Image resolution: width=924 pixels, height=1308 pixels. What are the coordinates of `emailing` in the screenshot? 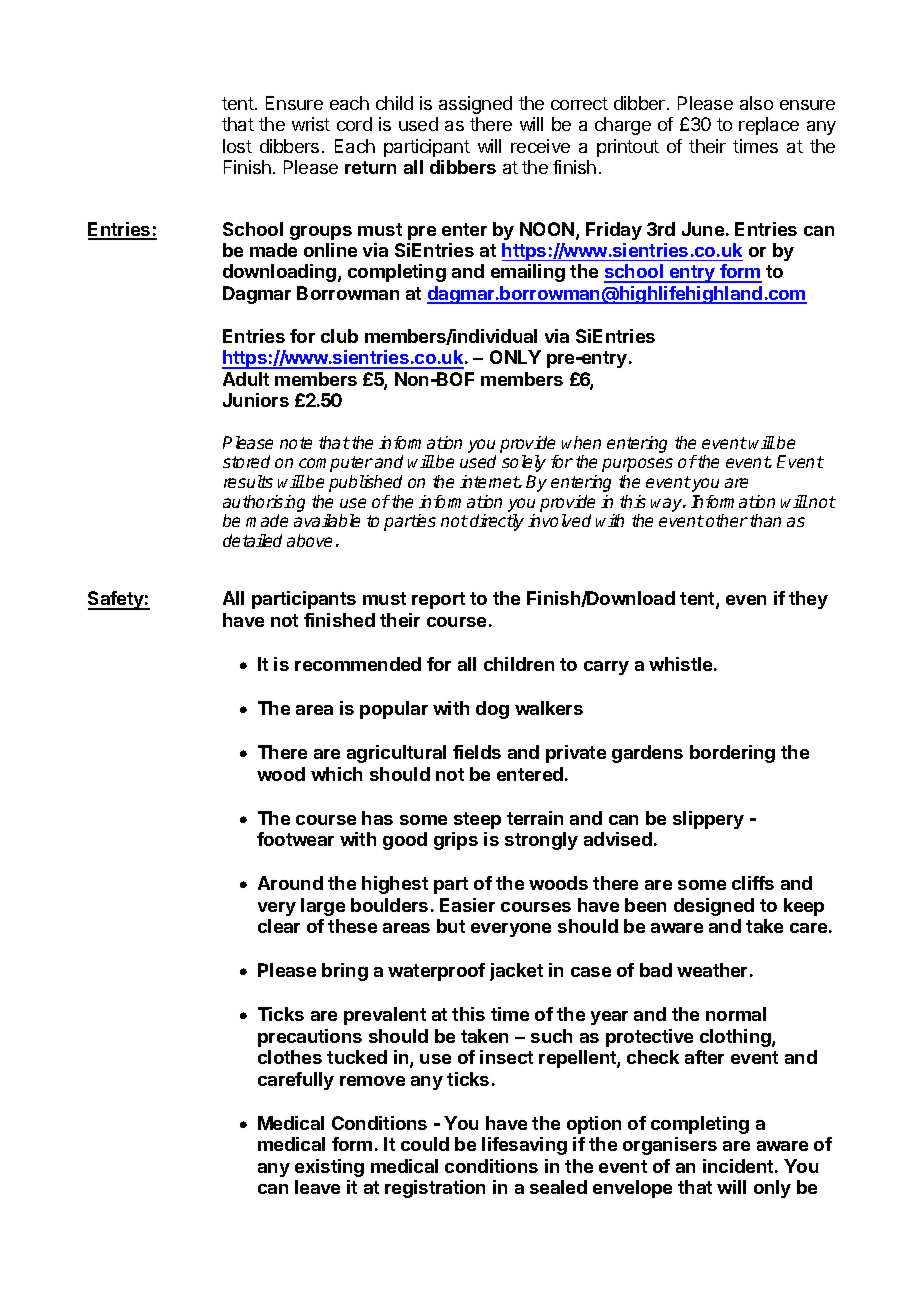 It's located at (528, 273).
